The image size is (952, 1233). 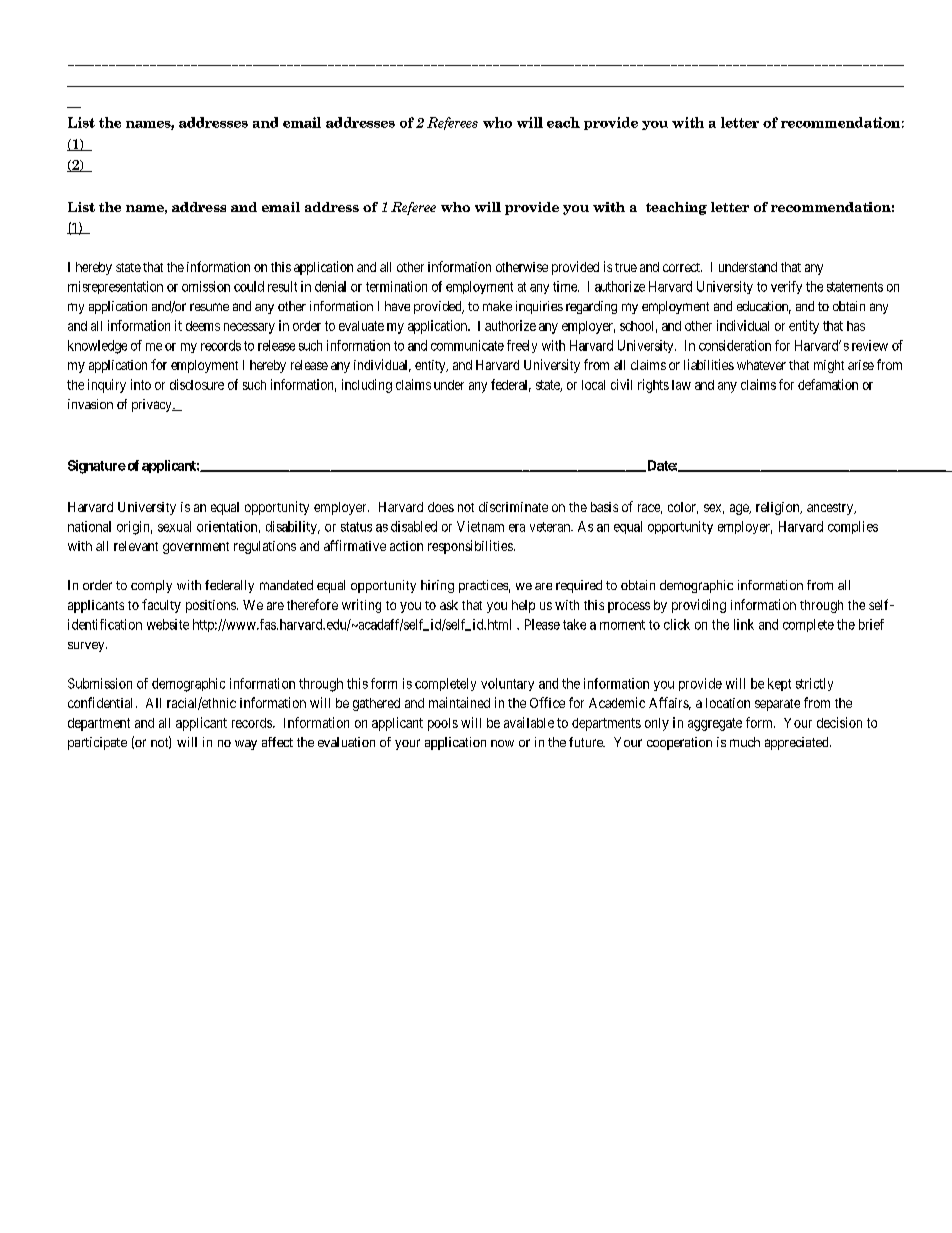 I want to click on verify, so click(x=786, y=287).
